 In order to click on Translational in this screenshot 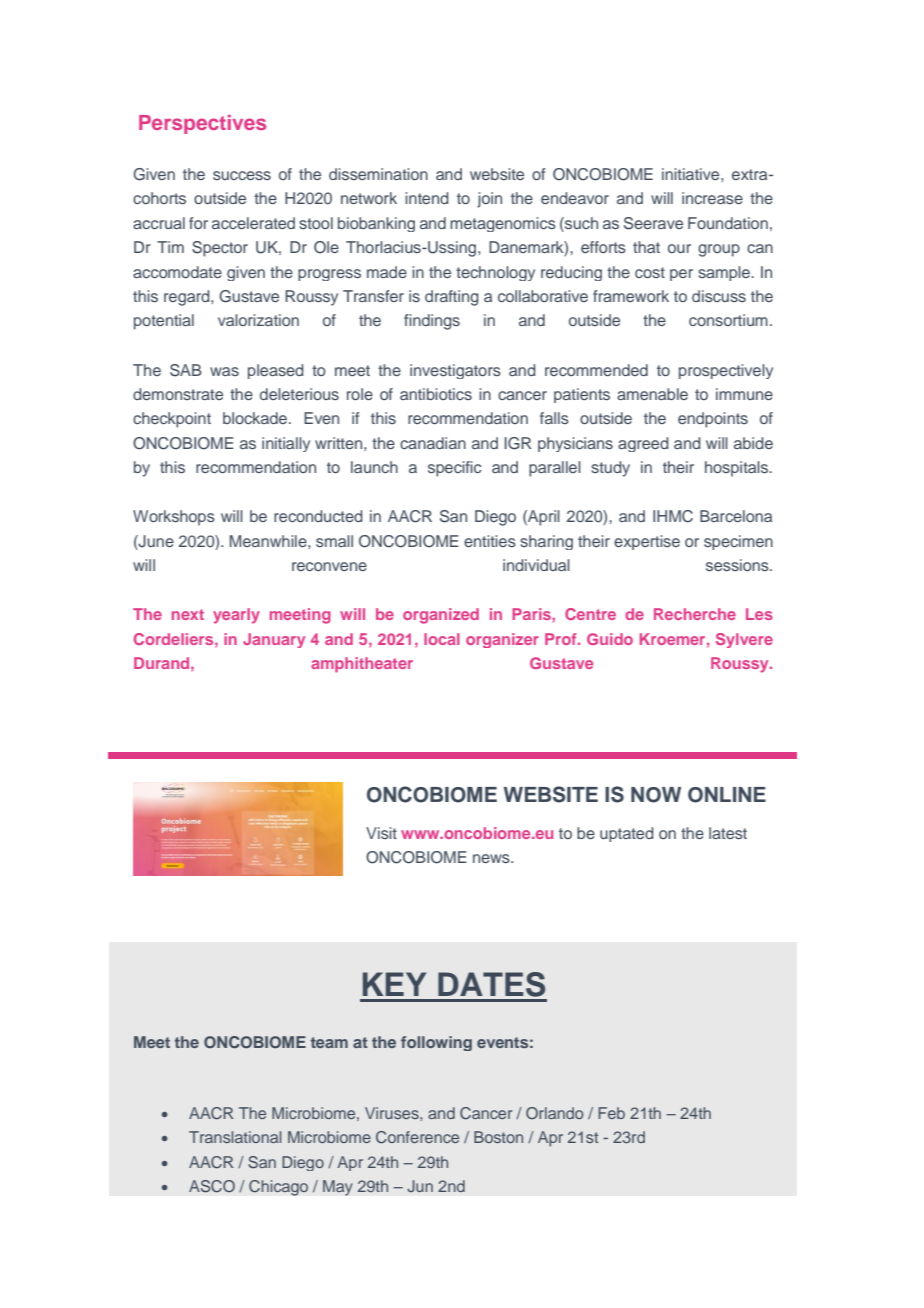, I will do `click(235, 1137)`.
